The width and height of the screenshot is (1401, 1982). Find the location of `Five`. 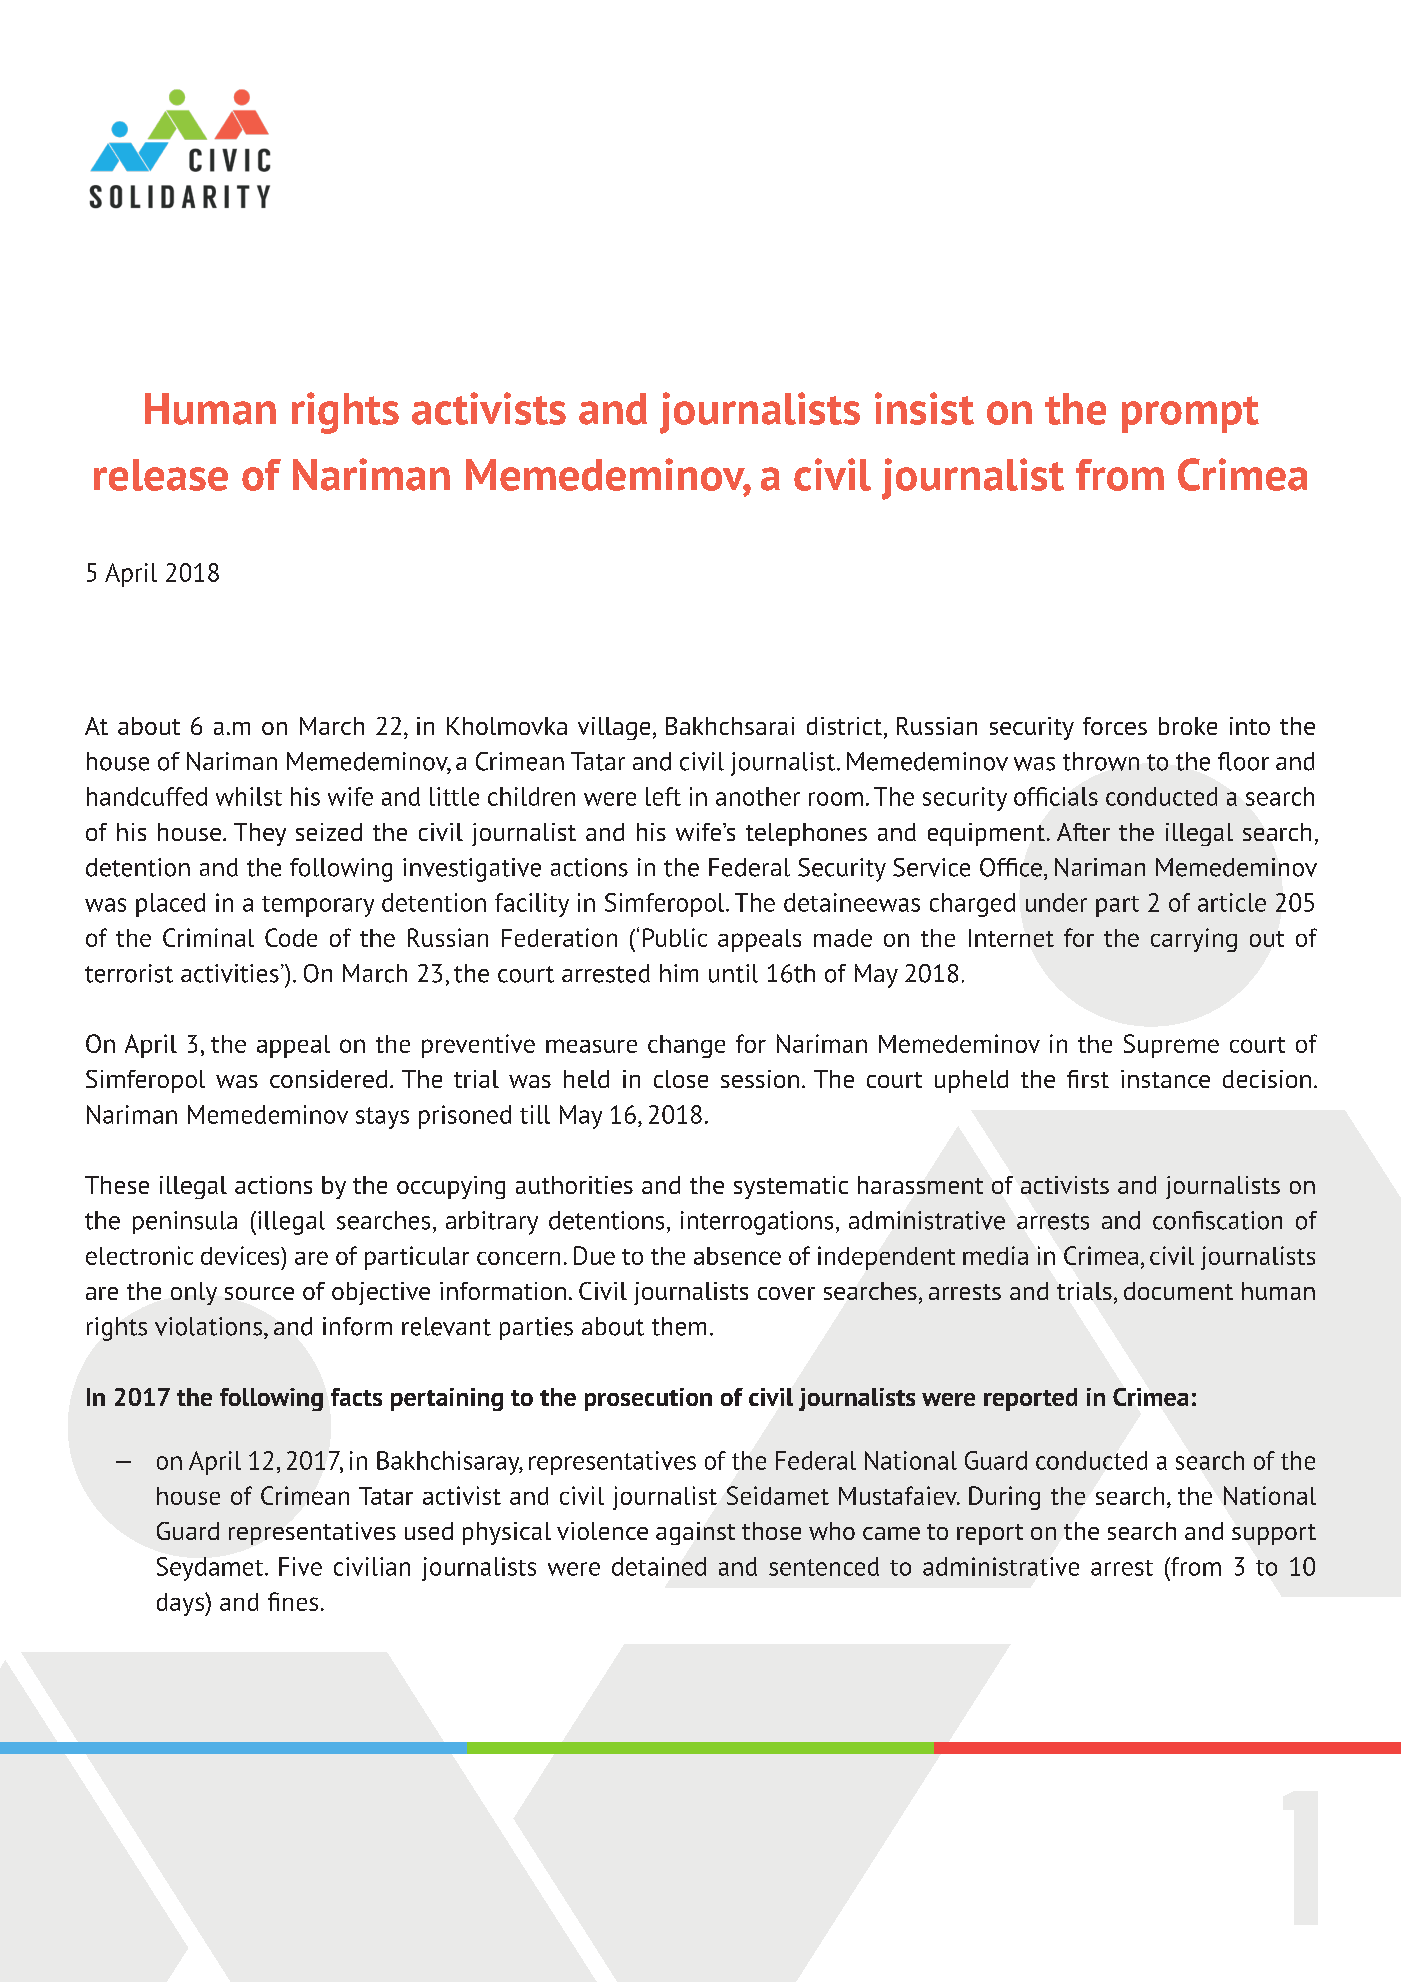

Five is located at coordinates (300, 1566).
